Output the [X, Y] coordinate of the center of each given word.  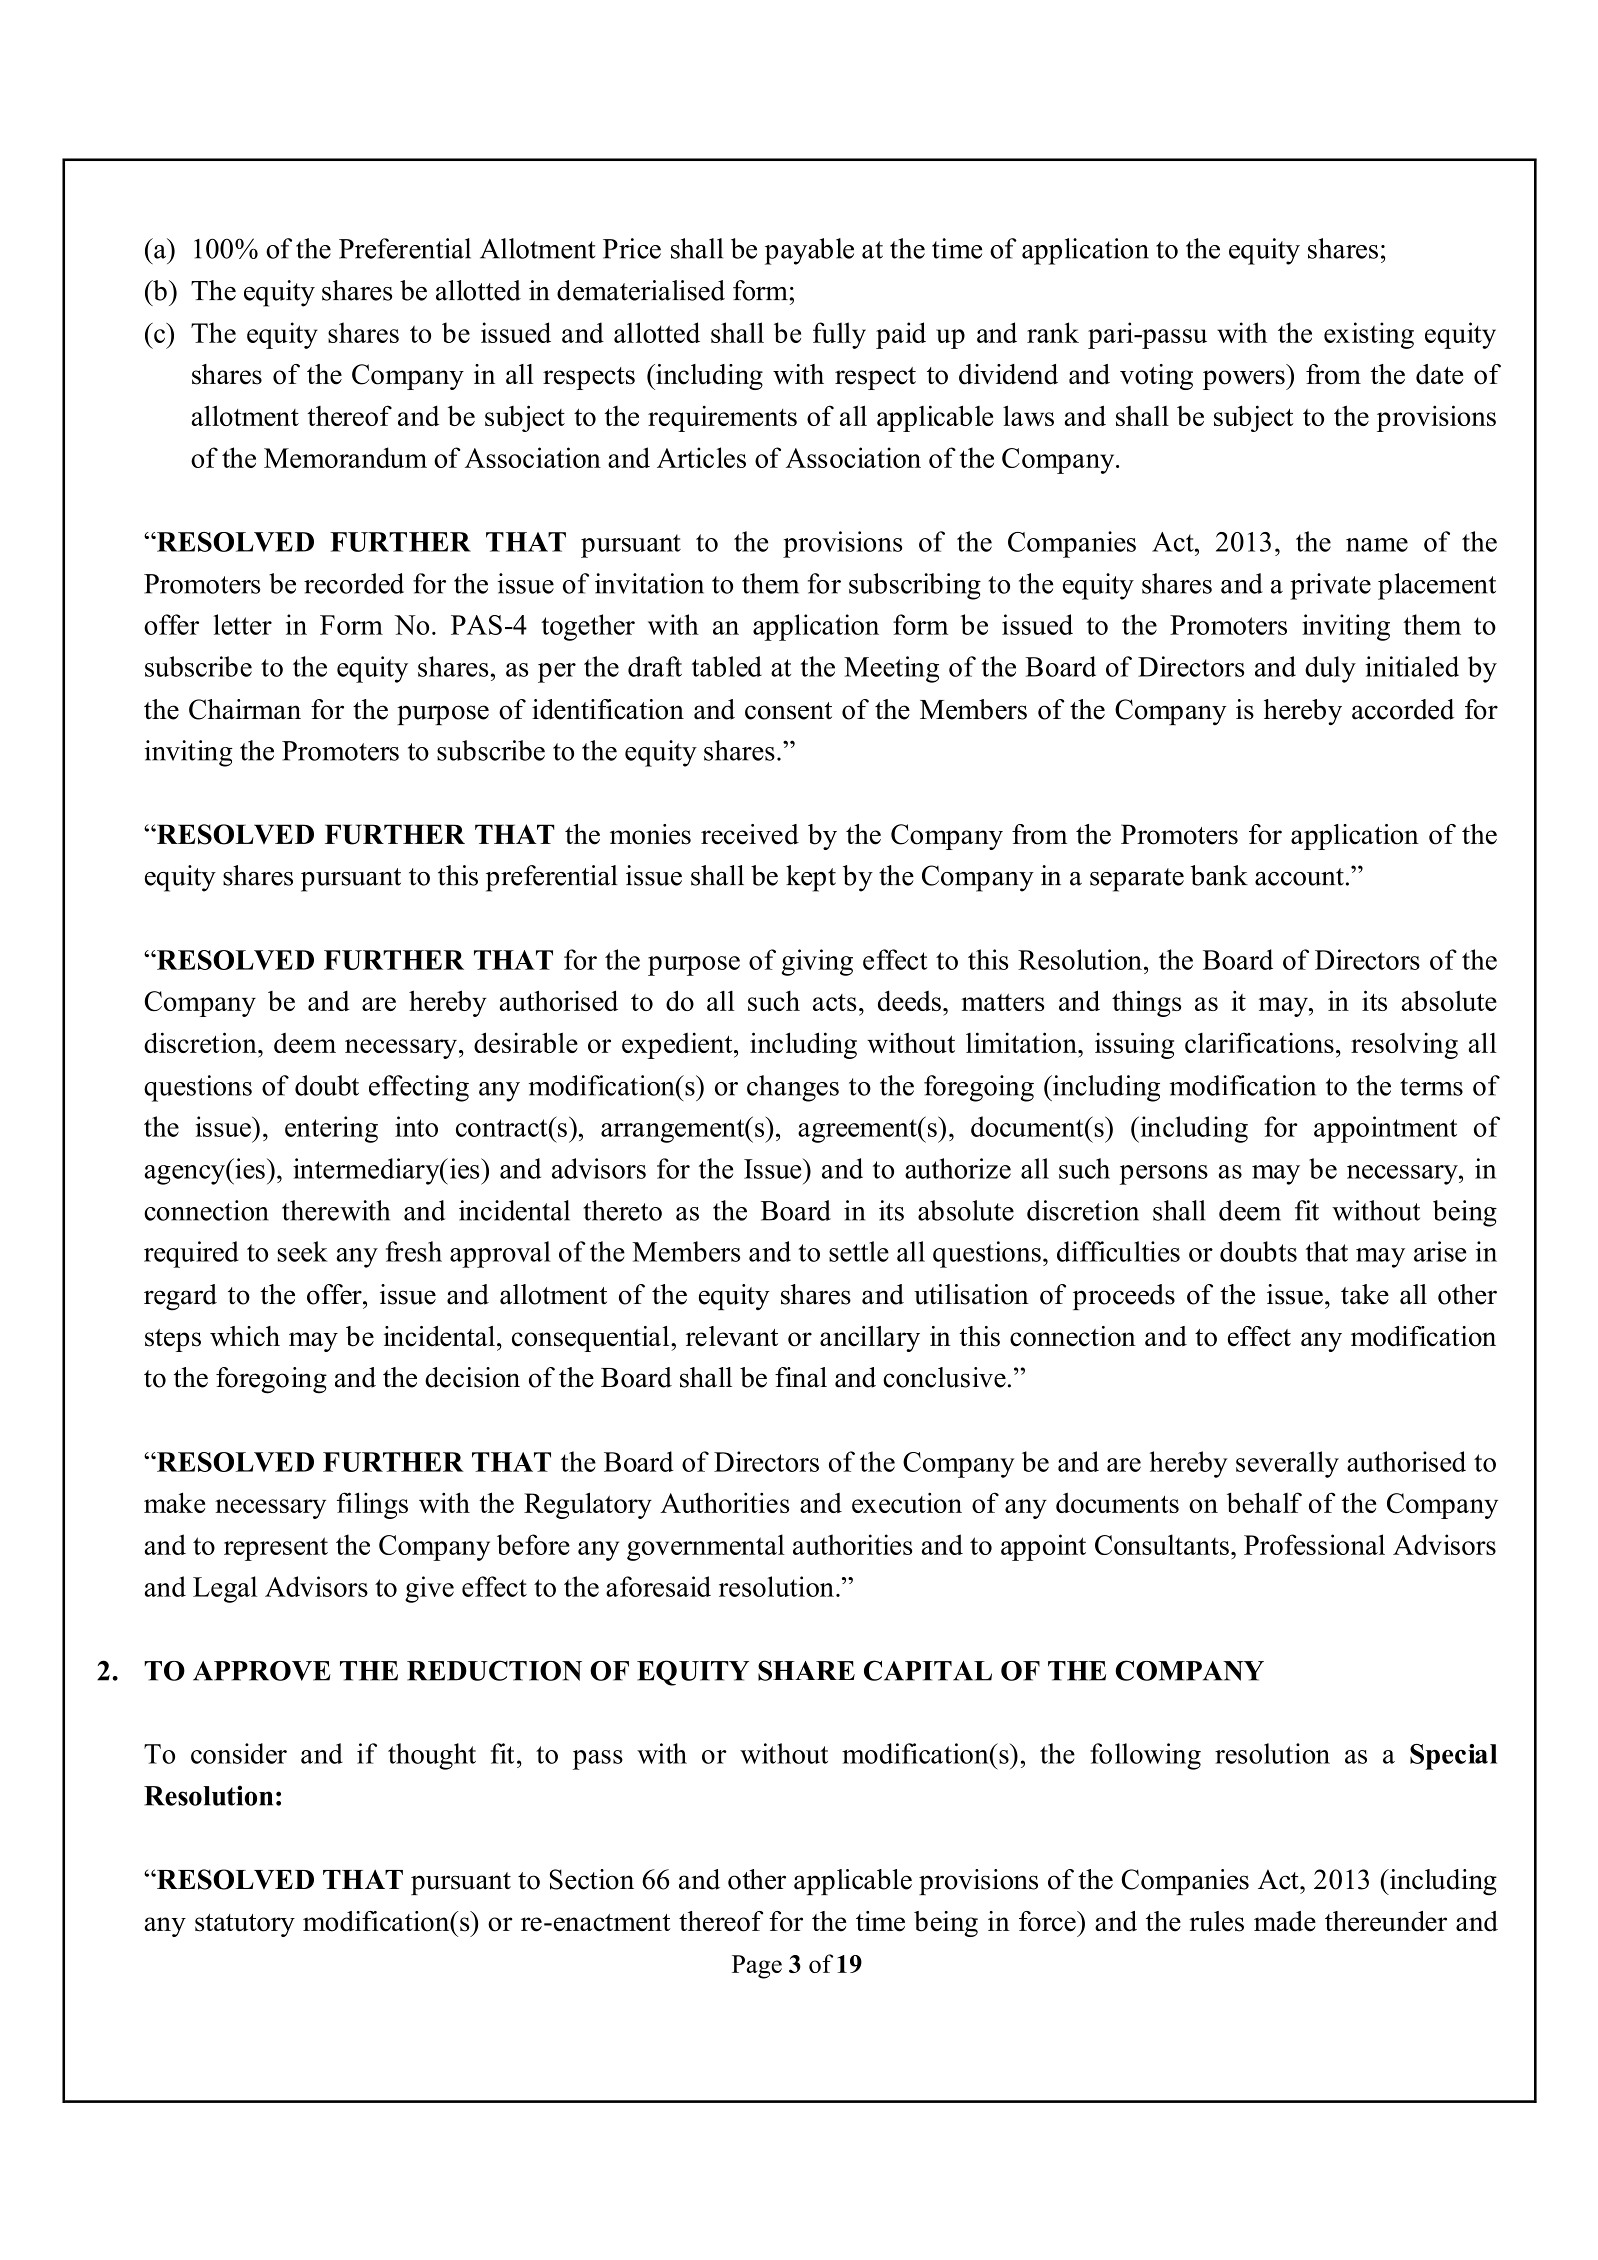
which [245, 1336]
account [1299, 877]
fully [839, 335]
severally [1287, 1464]
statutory [245, 1925]
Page [757, 1967]
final [801, 1377]
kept [811, 878]
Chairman [245, 709]
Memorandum [345, 457]
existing [1369, 335]
